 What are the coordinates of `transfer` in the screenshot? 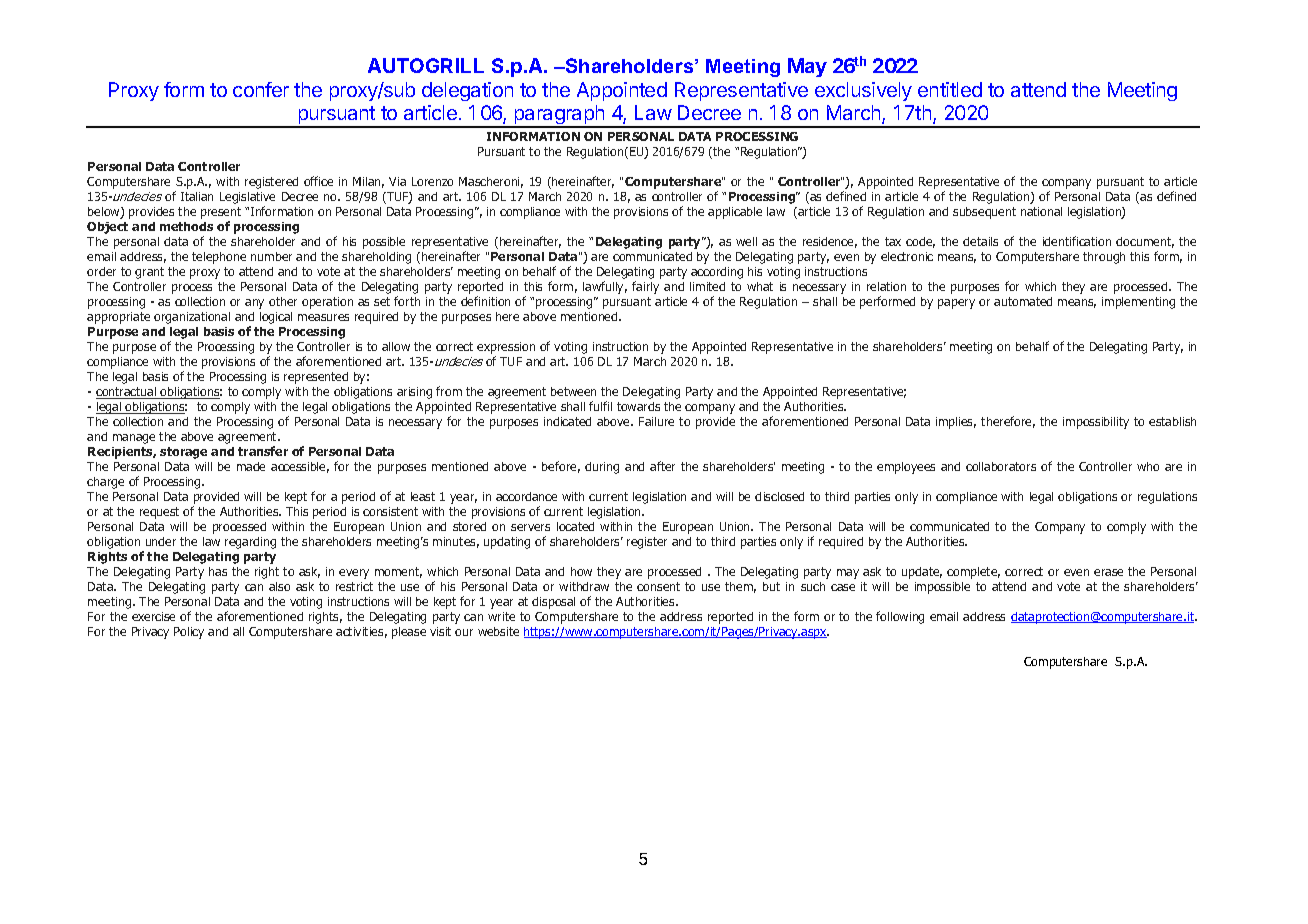 It's located at (263, 451).
